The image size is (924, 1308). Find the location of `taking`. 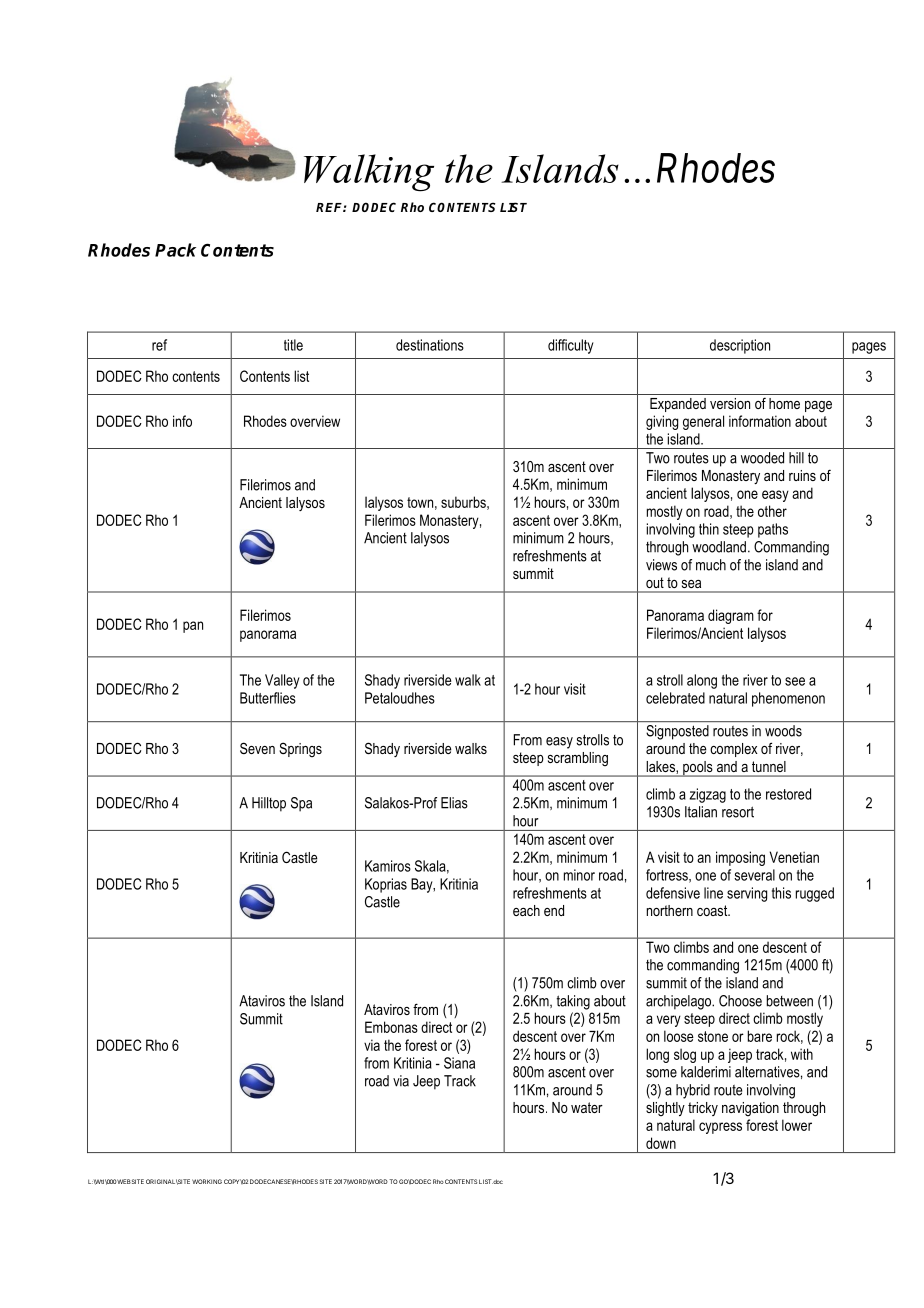

taking is located at coordinates (573, 1002).
